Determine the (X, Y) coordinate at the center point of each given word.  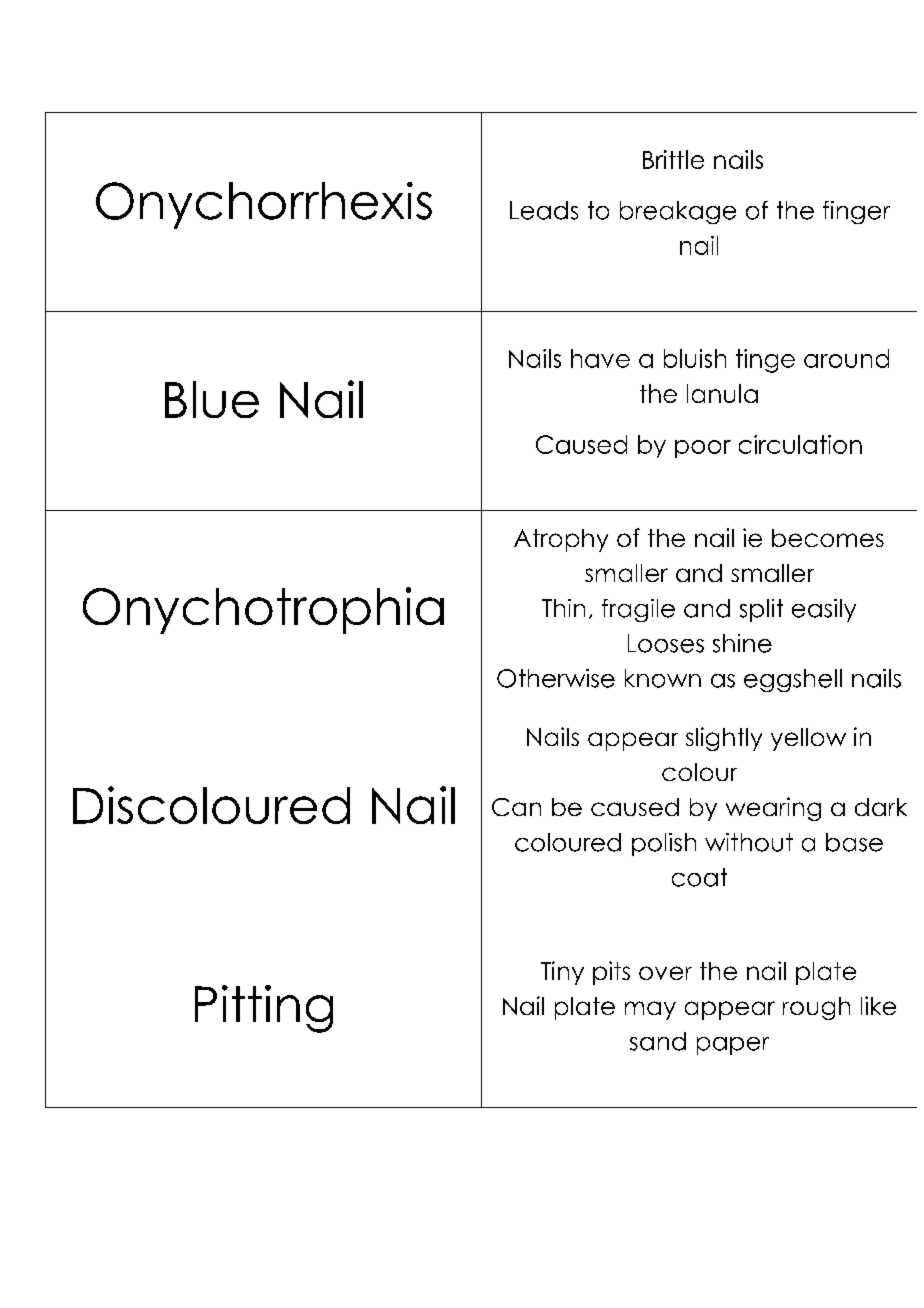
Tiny (562, 973)
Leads (544, 210)
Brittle (673, 159)
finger (856, 212)
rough (816, 1008)
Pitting (264, 1009)
